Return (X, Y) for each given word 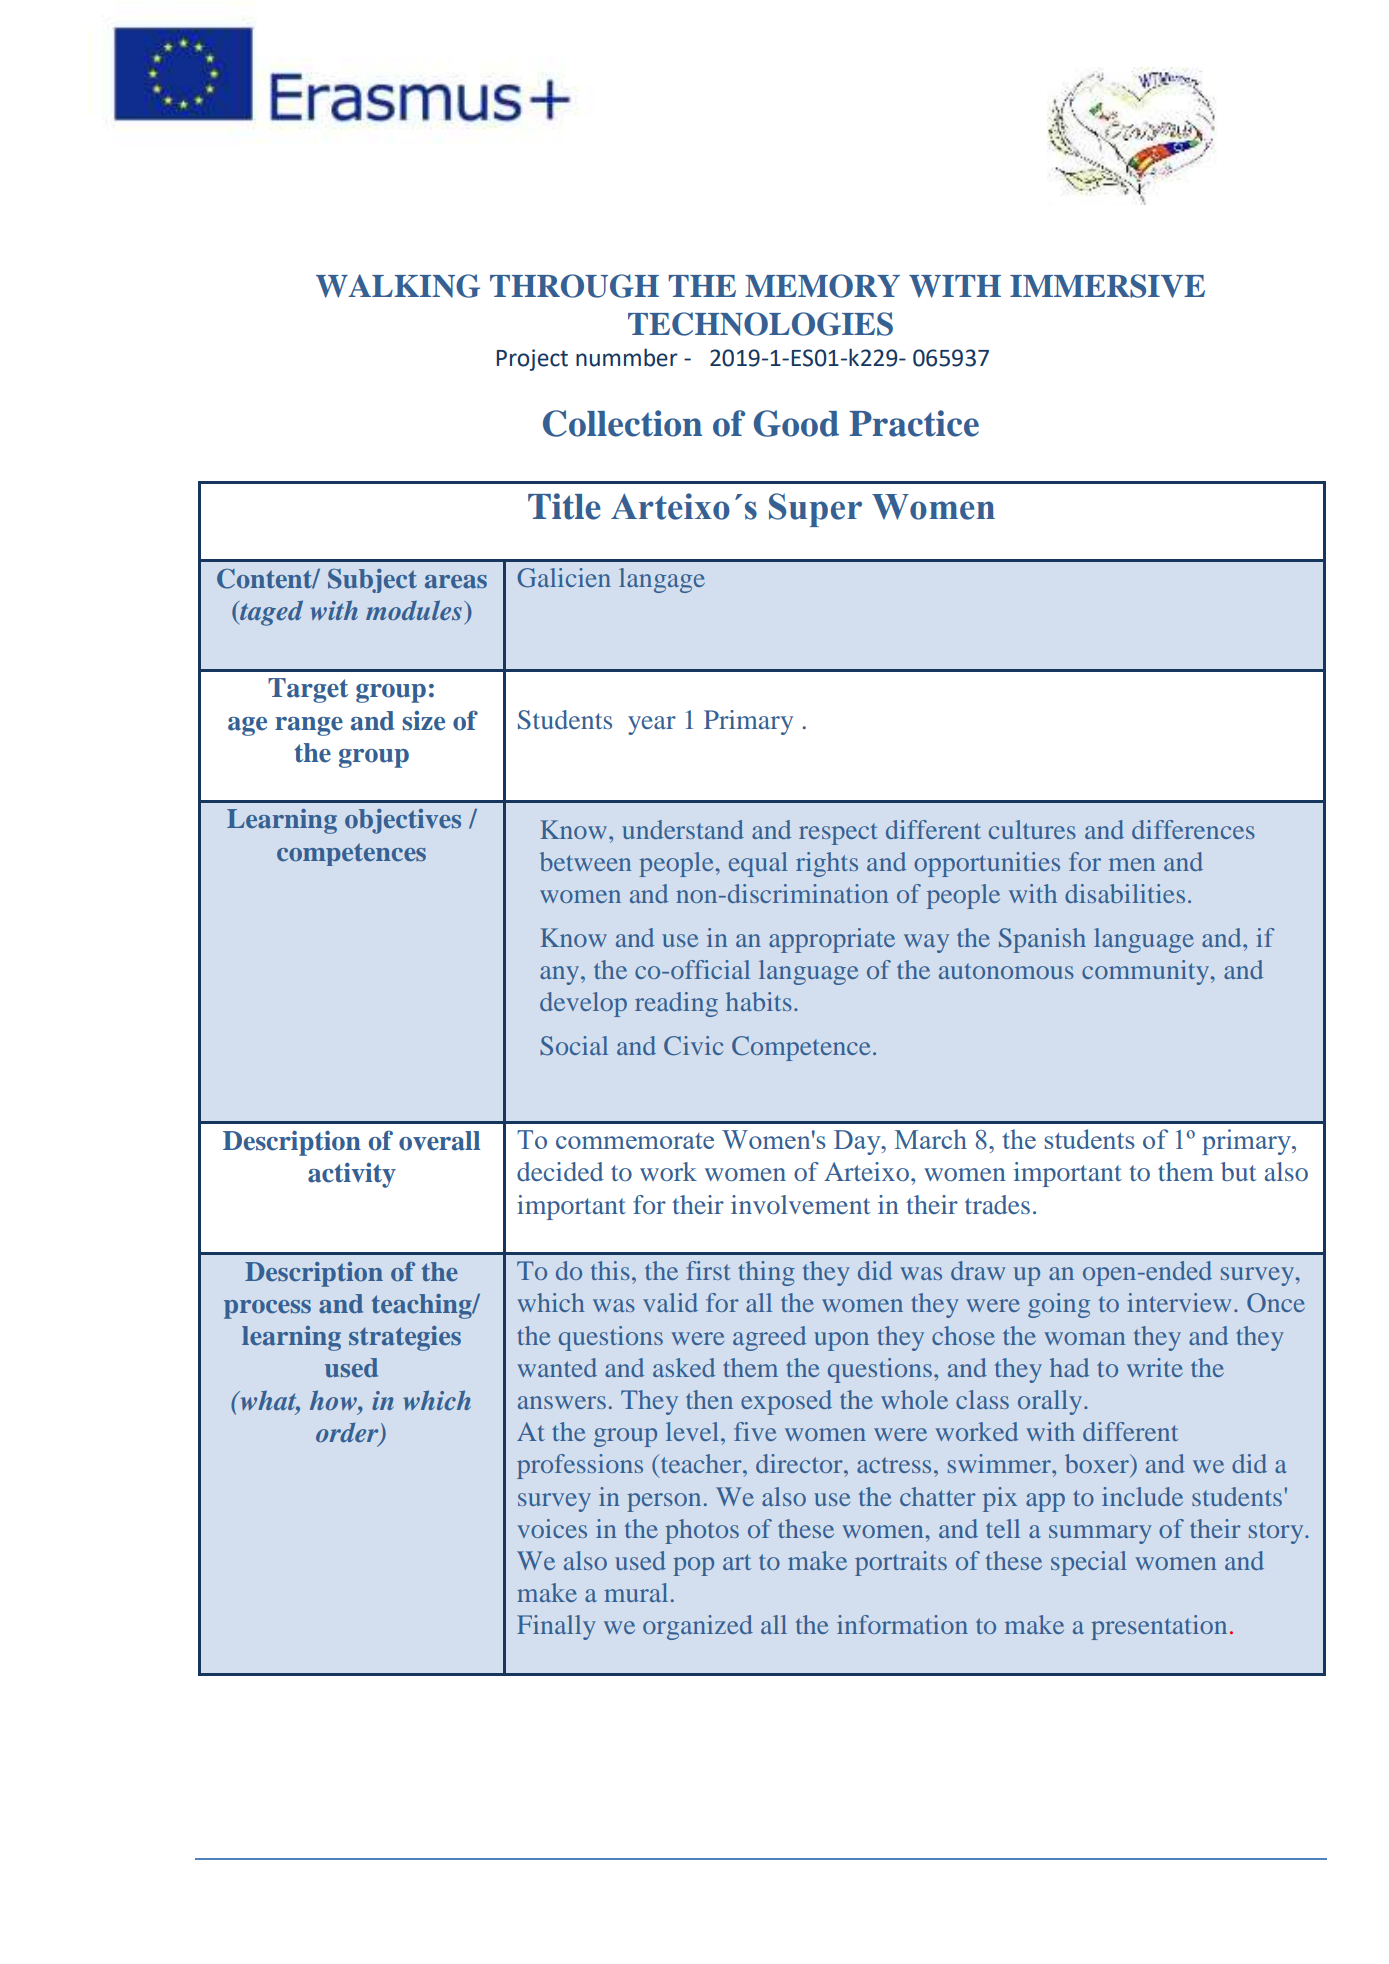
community (1147, 972)
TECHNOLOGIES (760, 324)
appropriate (832, 940)
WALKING (398, 286)
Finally (556, 1627)
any (561, 975)
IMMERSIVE (1107, 286)
